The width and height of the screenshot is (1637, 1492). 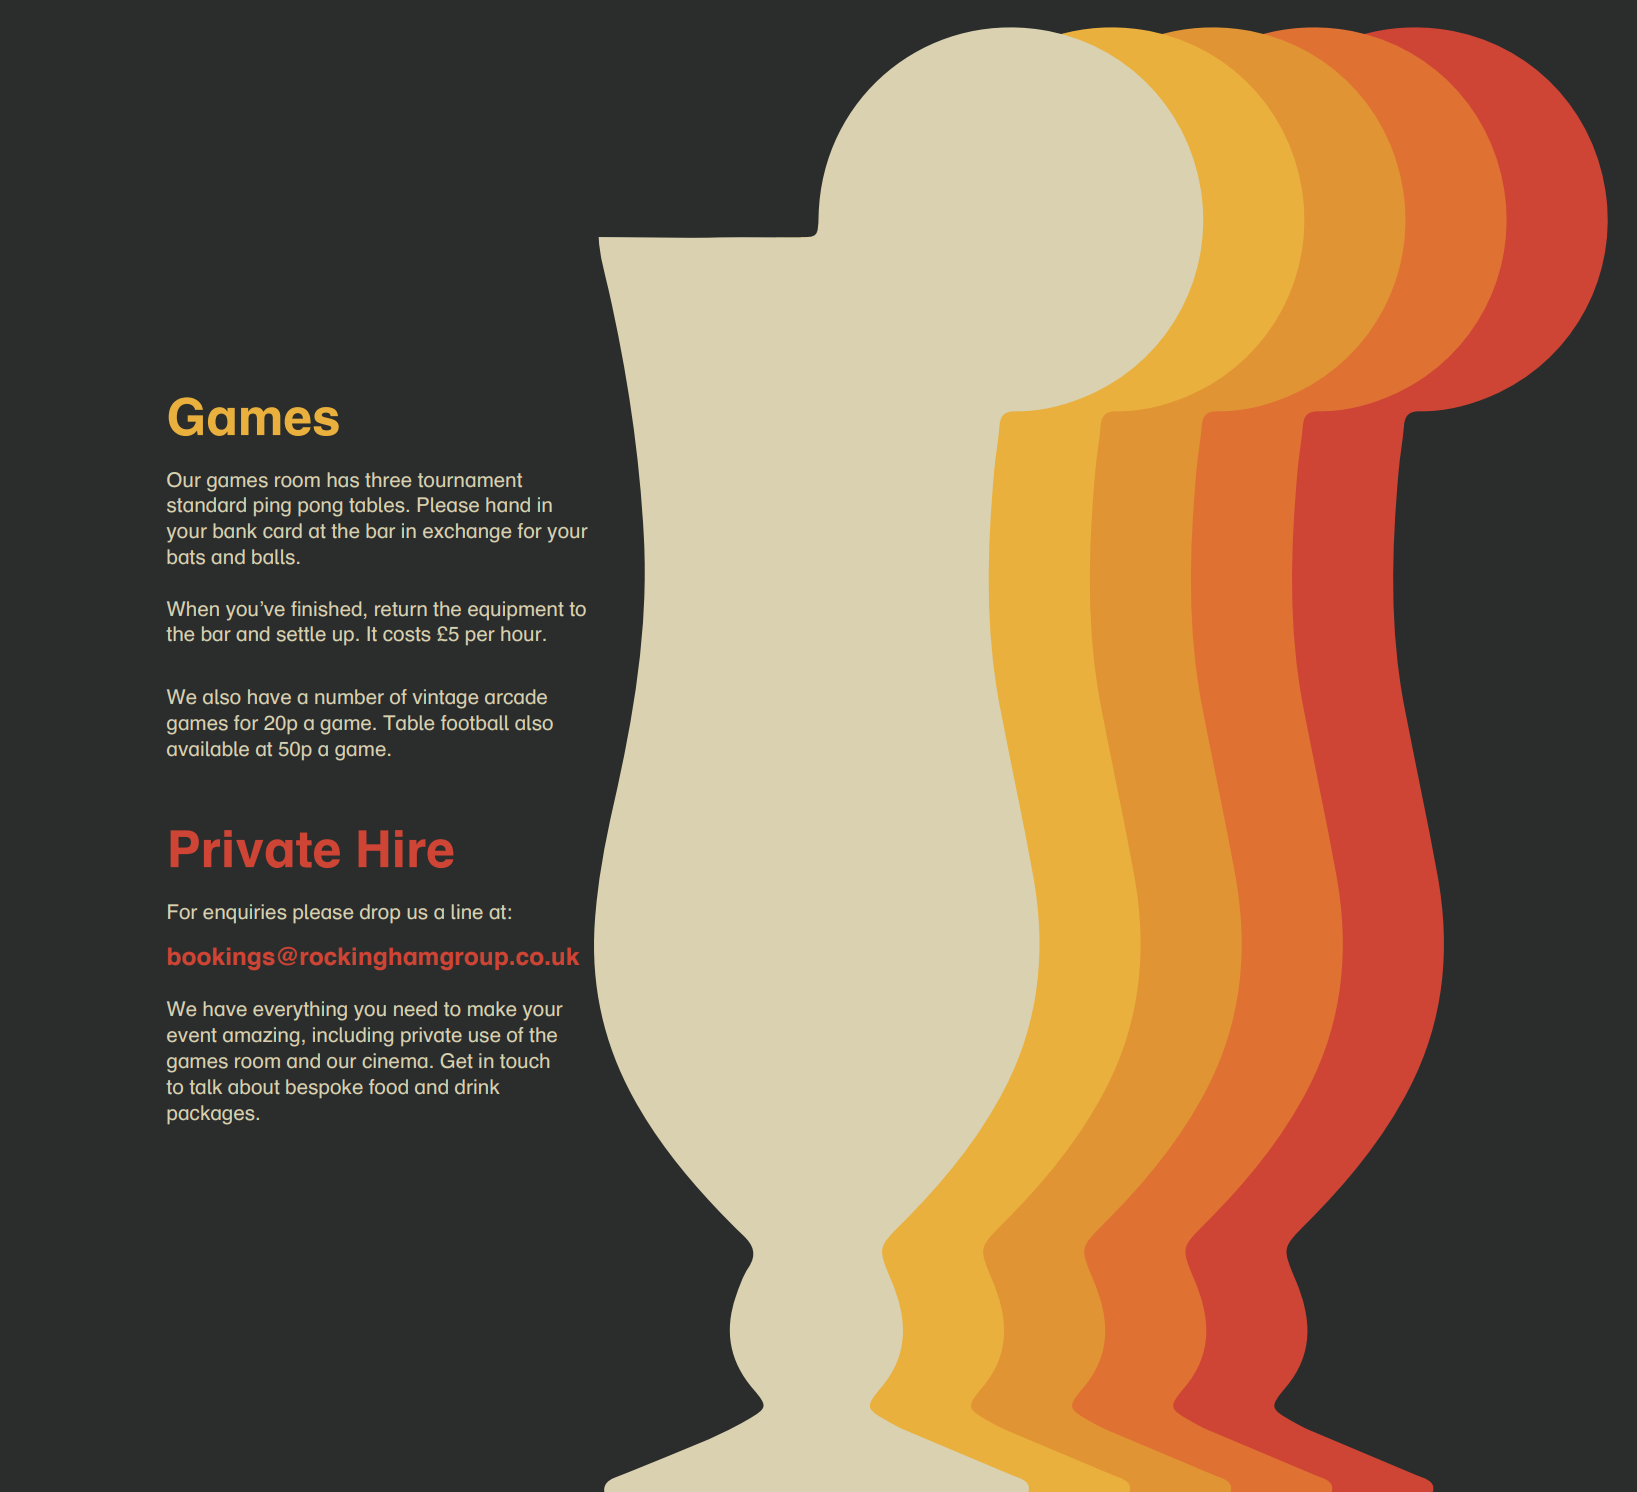 What do you see at coordinates (470, 480) in the screenshot?
I see `tournament` at bounding box center [470, 480].
